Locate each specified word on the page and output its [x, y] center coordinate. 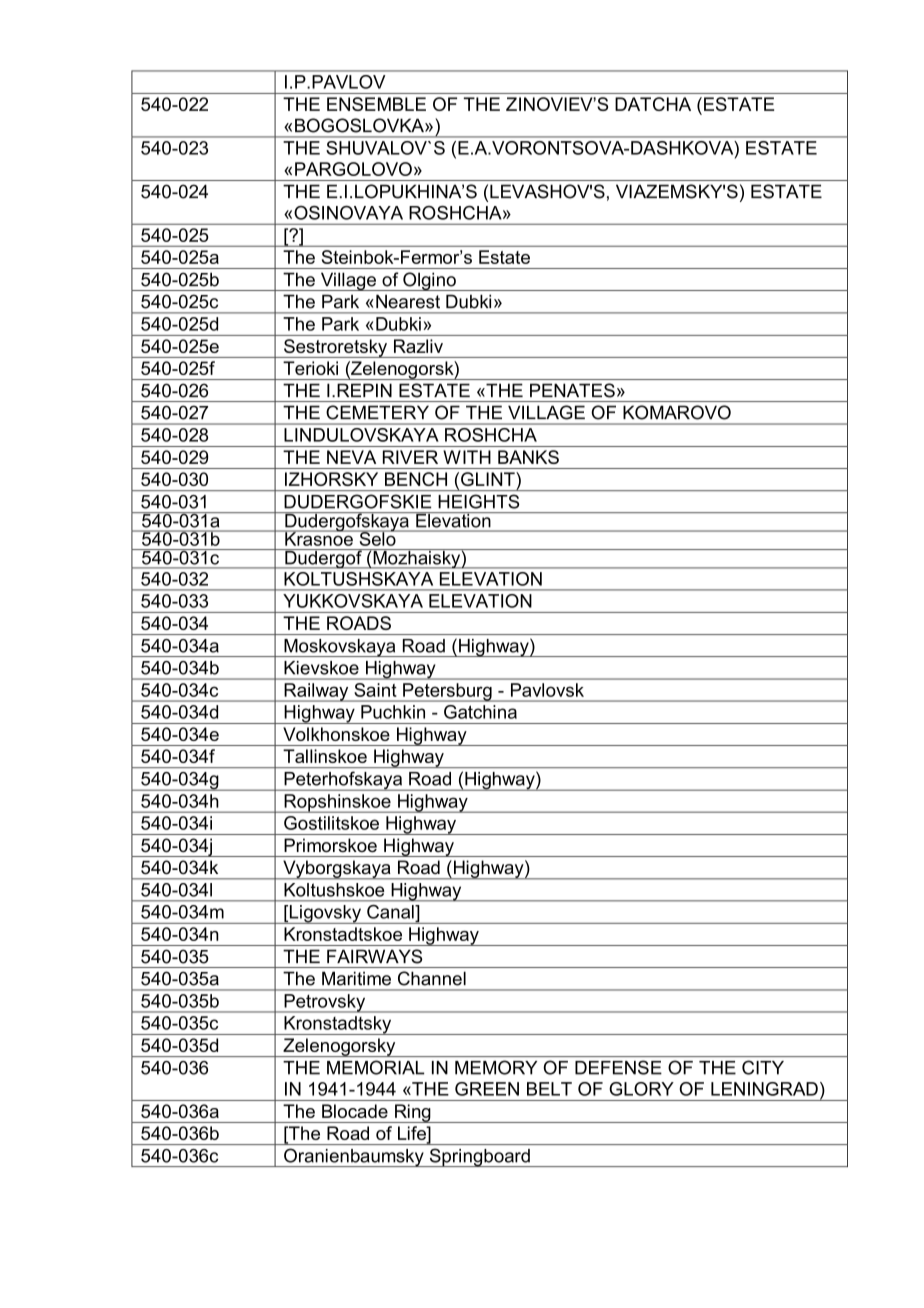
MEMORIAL [375, 1067]
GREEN [487, 1089]
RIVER [410, 457]
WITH [467, 457]
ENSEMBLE [376, 104]
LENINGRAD [764, 1089]
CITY [763, 1067]
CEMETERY [378, 412]
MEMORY [496, 1067]
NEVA [351, 457]
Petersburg [447, 692]
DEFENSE [618, 1067]
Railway [316, 692]
